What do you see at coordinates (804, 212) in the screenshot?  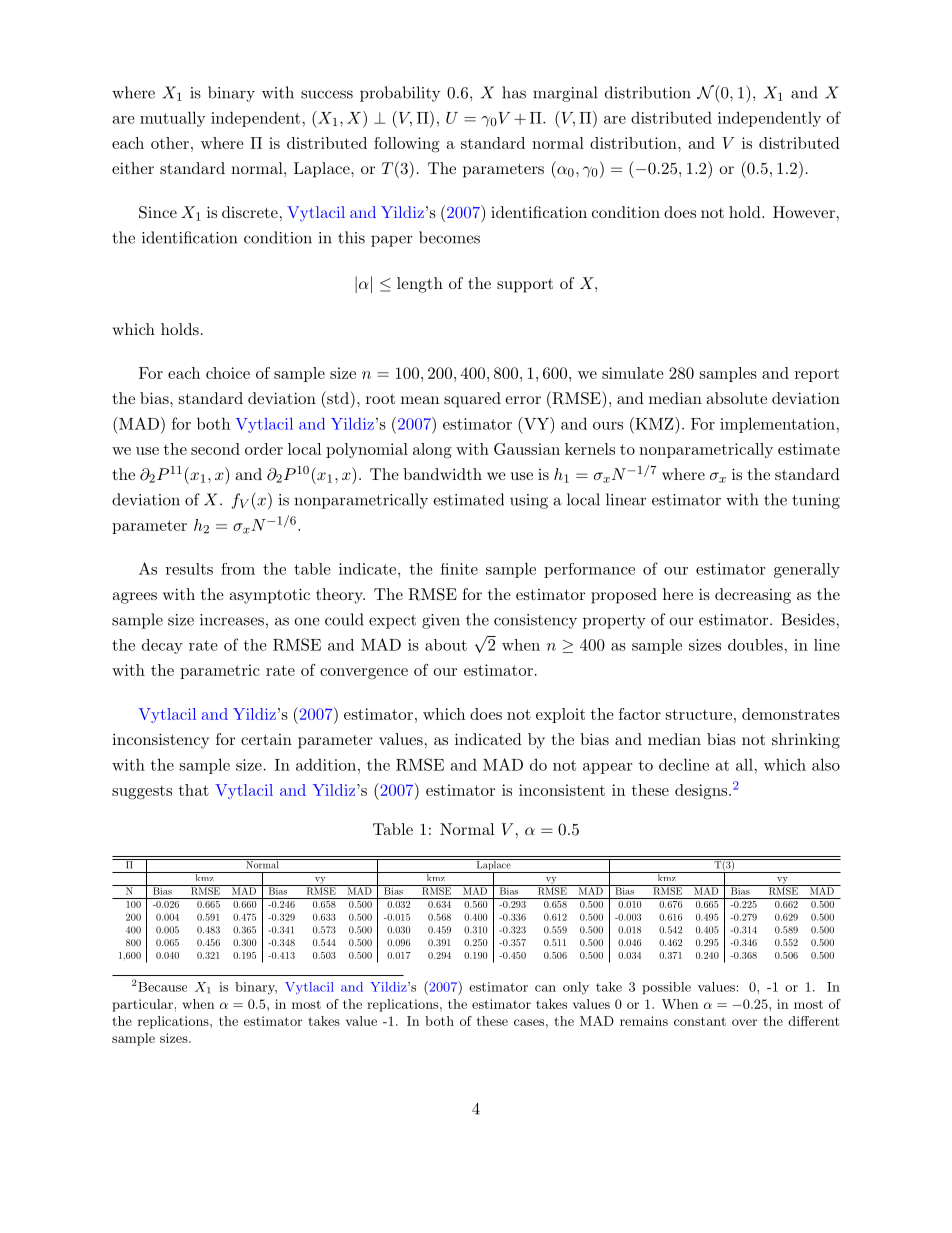 I see `However` at bounding box center [804, 212].
